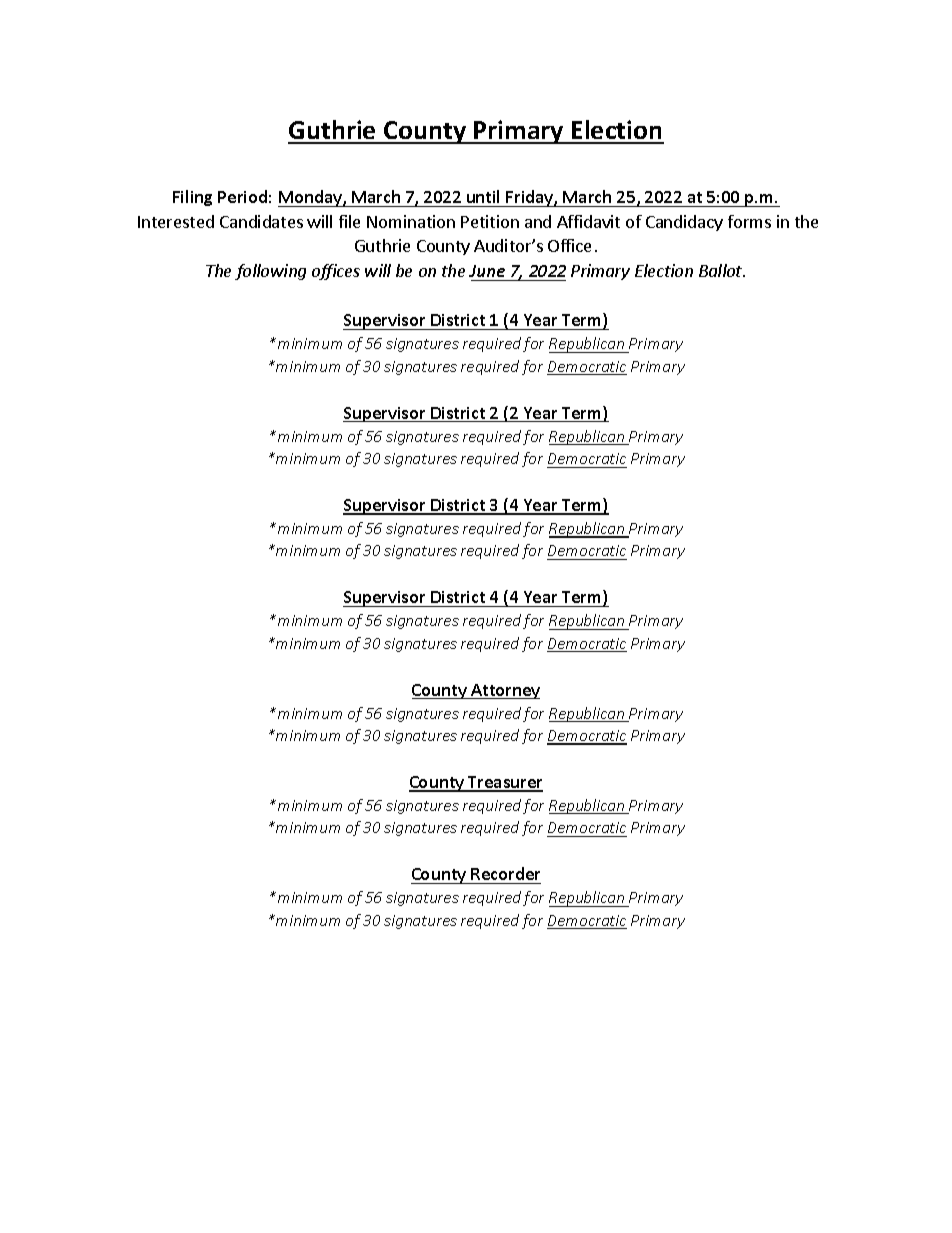  I want to click on June, so click(487, 271).
